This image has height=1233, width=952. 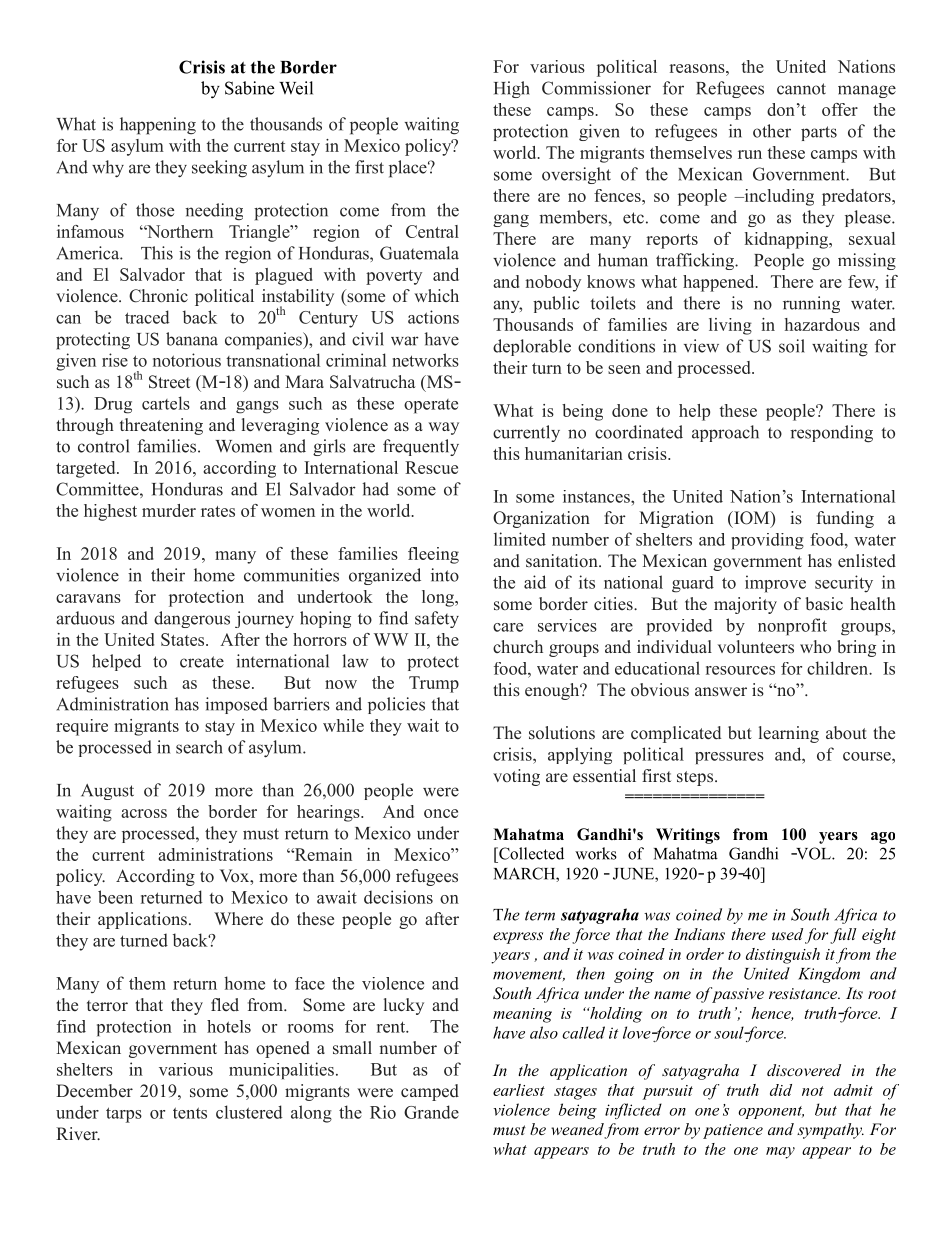 I want to click on nonprofit, so click(x=792, y=627).
